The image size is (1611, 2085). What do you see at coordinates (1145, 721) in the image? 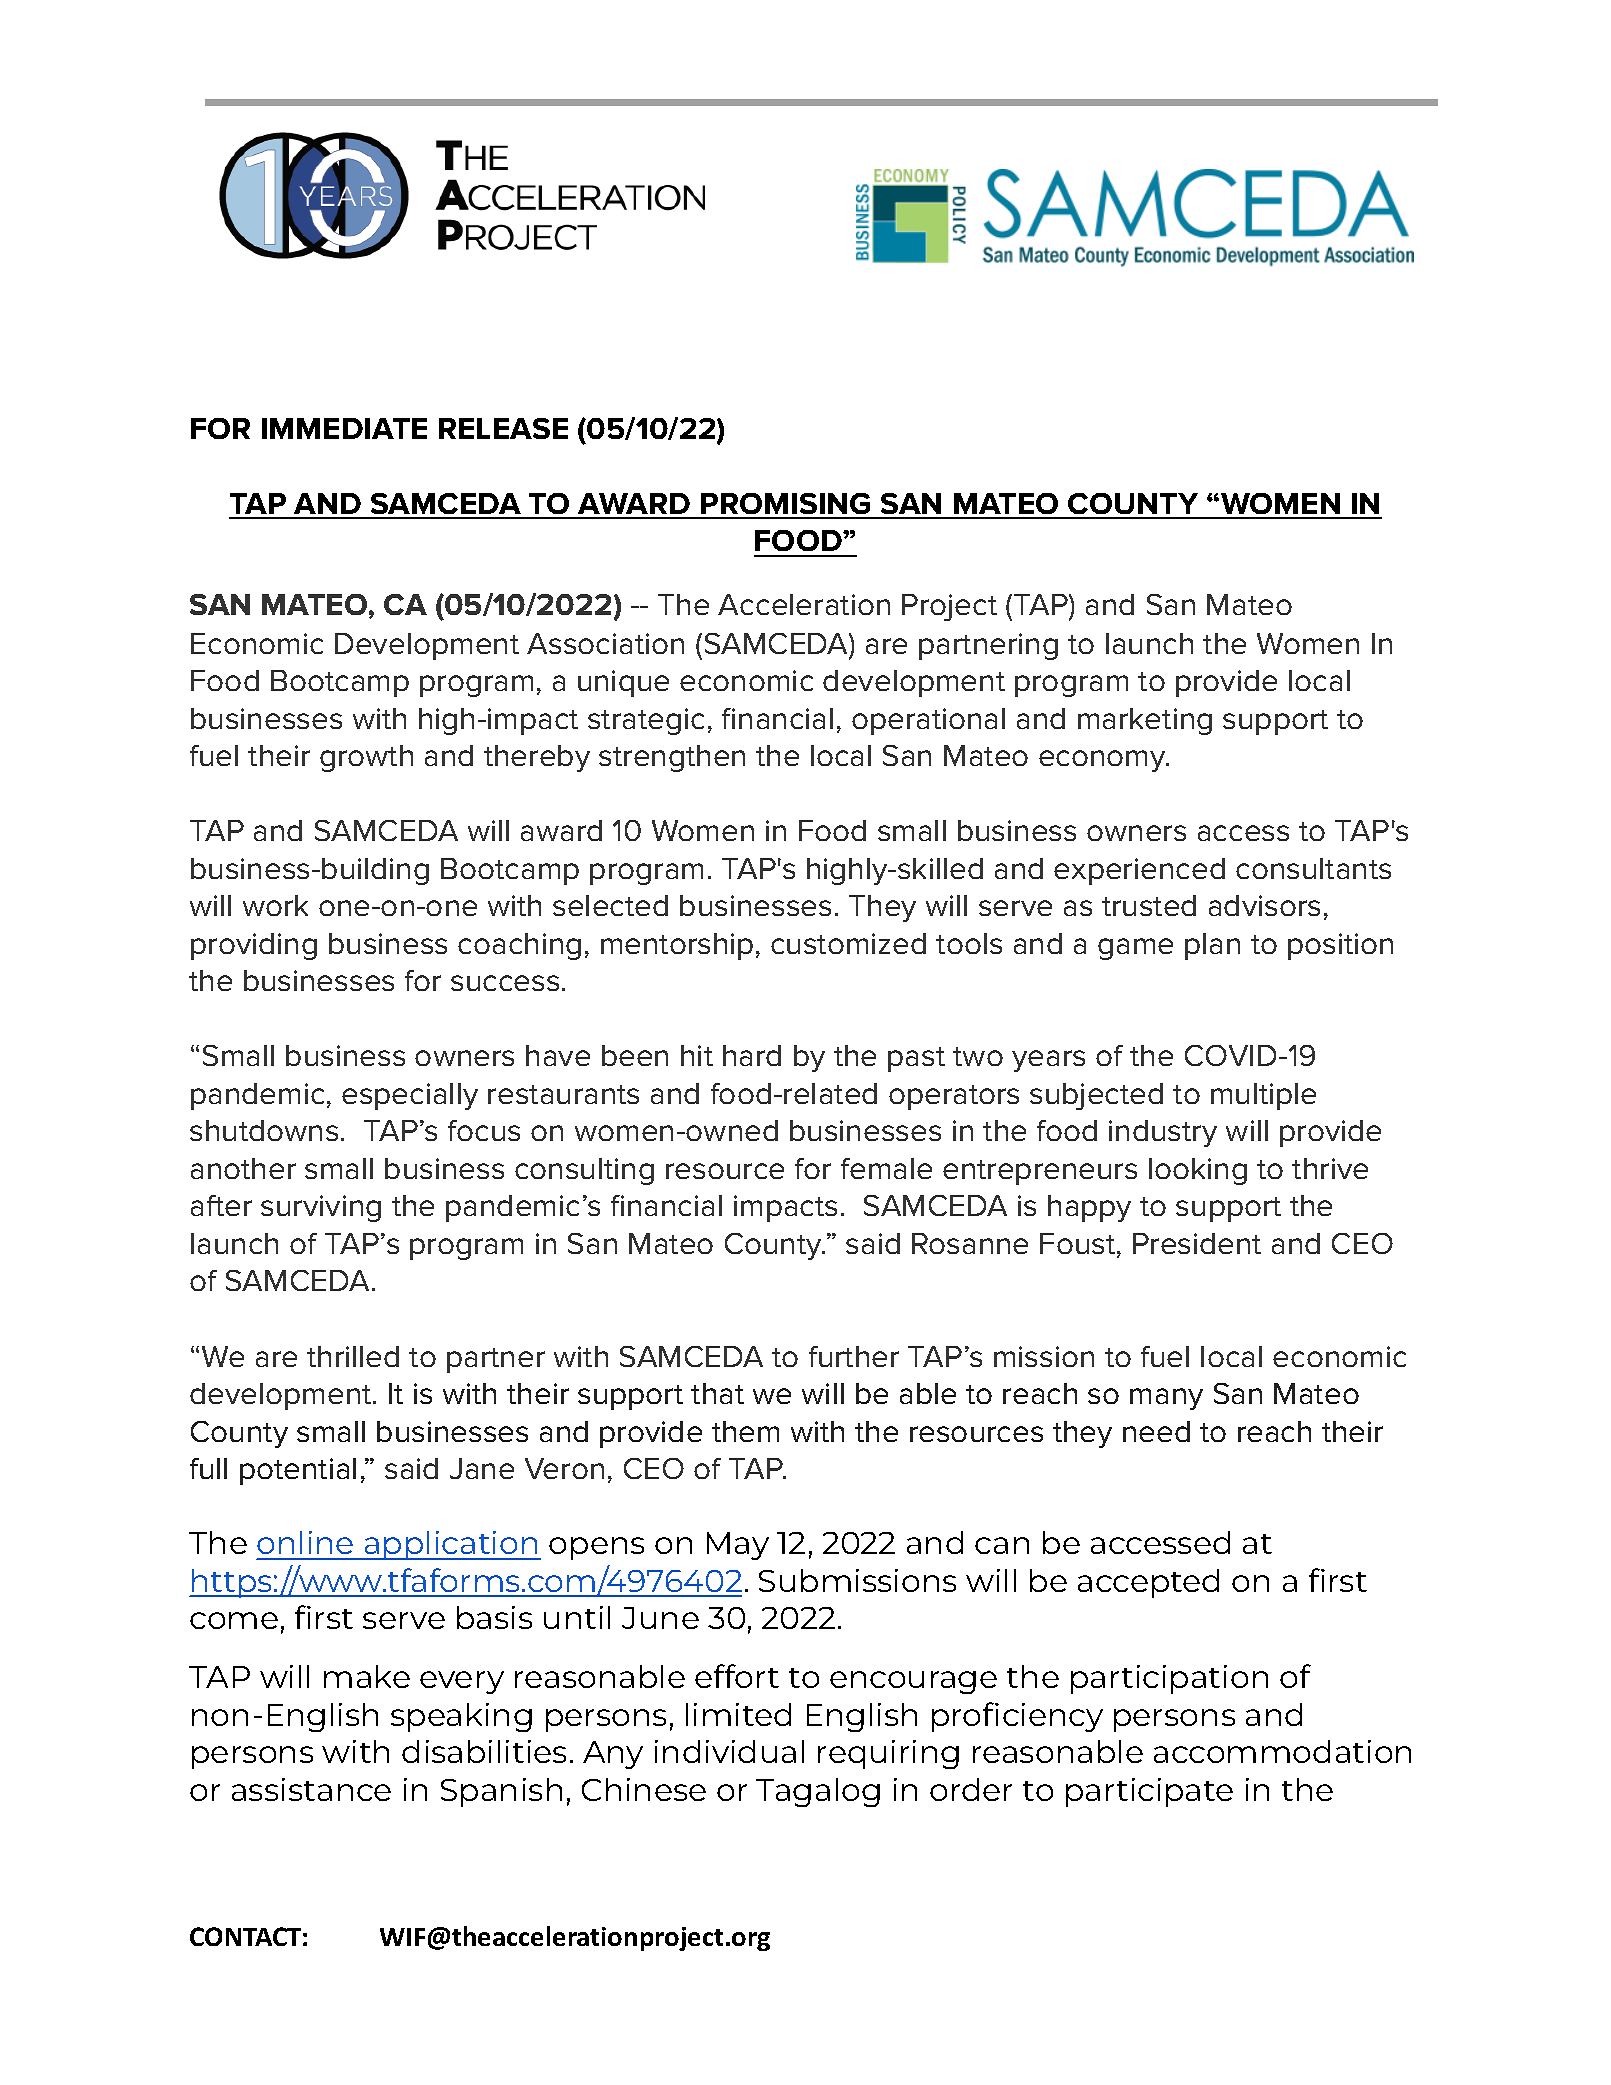
I see `marketing` at bounding box center [1145, 721].
